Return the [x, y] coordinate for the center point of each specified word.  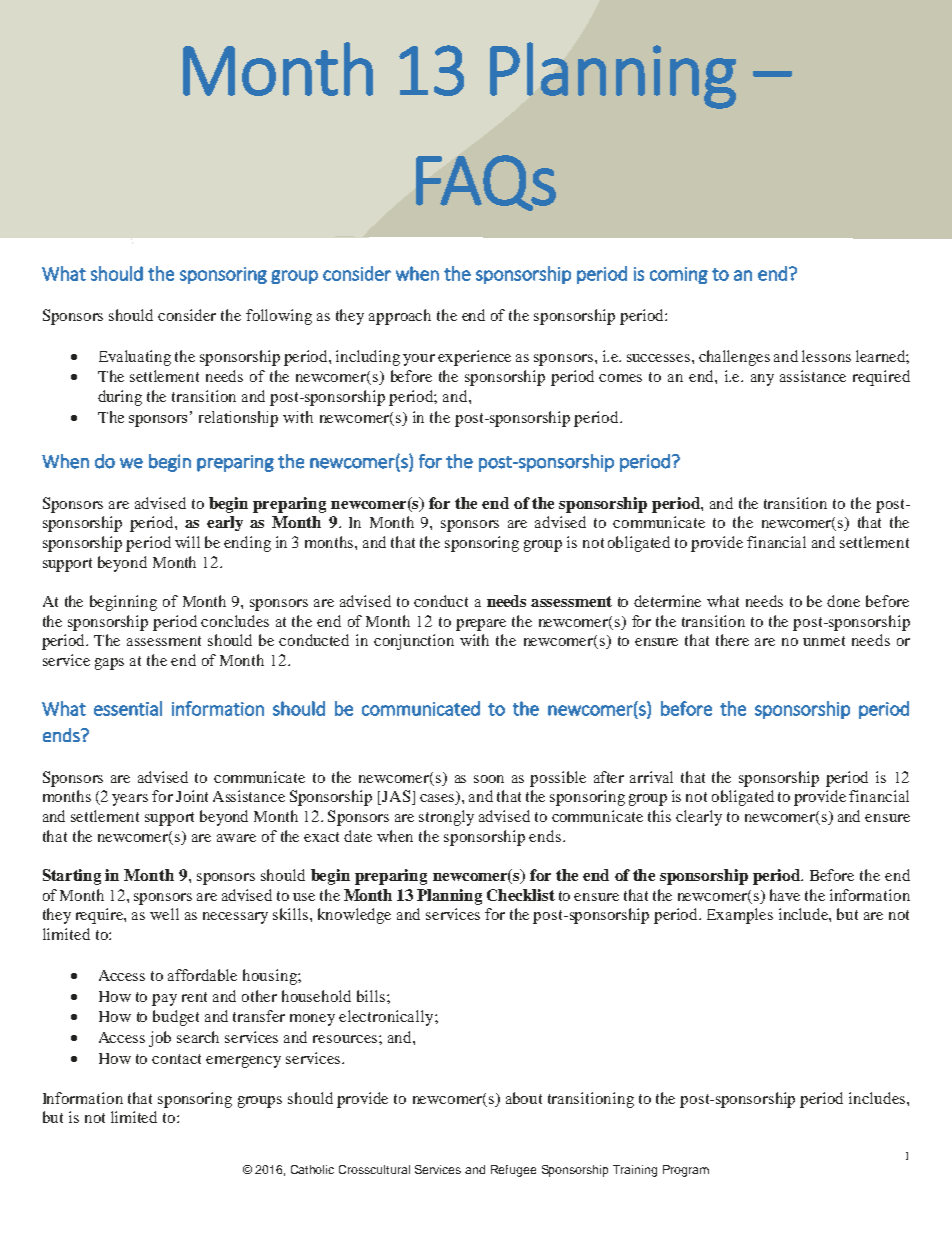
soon [489, 779]
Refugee [513, 1171]
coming [679, 275]
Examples [740, 916]
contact [176, 1059]
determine [667, 601]
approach [400, 317]
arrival [651, 777]
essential [128, 708]
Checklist [521, 895]
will [187, 542]
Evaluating [135, 358]
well [164, 914]
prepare [481, 625]
